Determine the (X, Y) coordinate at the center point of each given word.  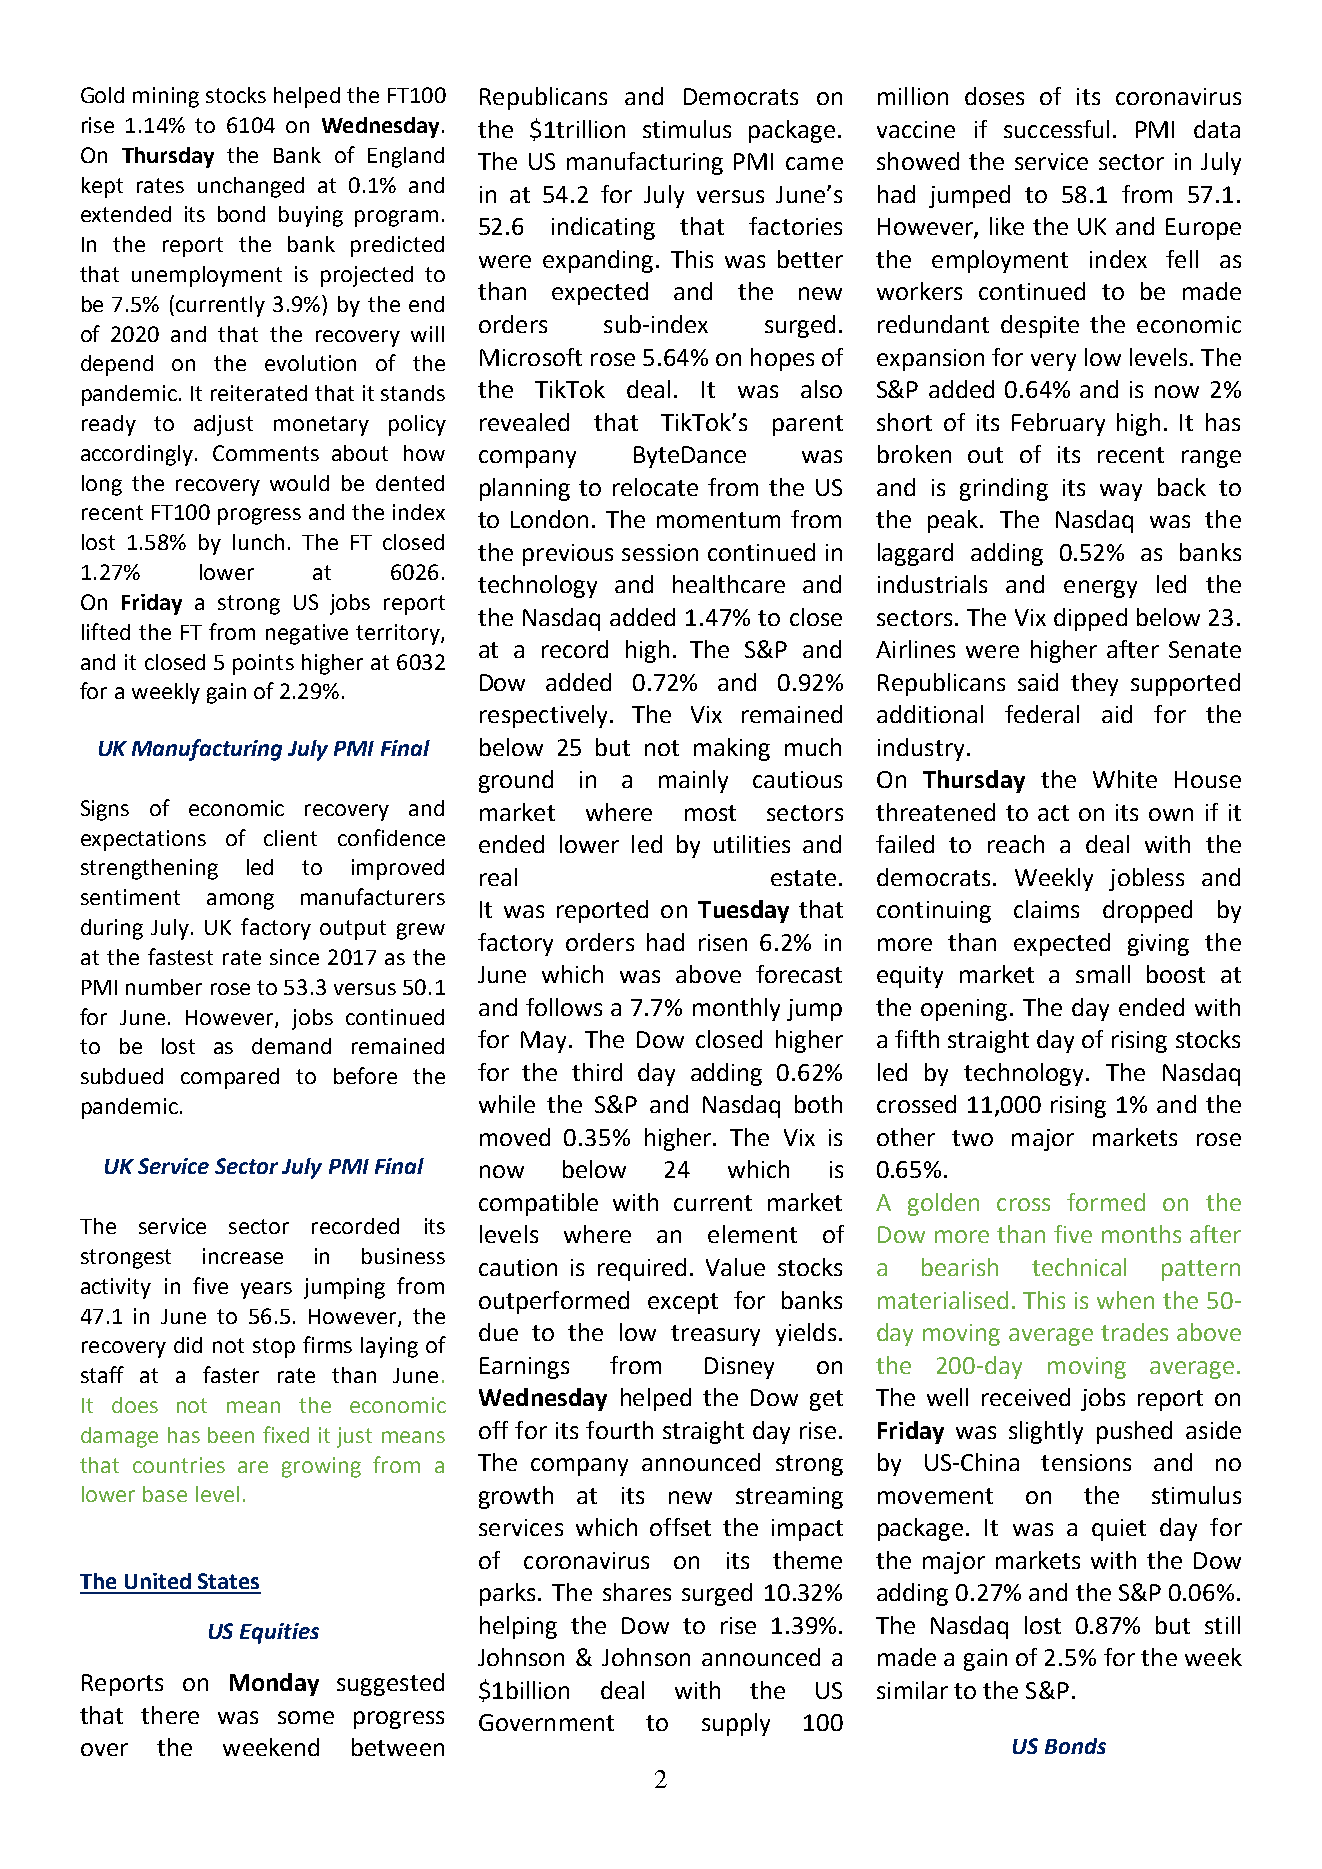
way (1121, 492)
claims (1046, 909)
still (1222, 1625)
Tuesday (743, 911)
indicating (603, 228)
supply (736, 1724)
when (1125, 1300)
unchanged (251, 187)
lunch (258, 542)
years (266, 1290)
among (240, 901)
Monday (274, 1684)
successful (1056, 129)
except (683, 1303)
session (660, 552)
